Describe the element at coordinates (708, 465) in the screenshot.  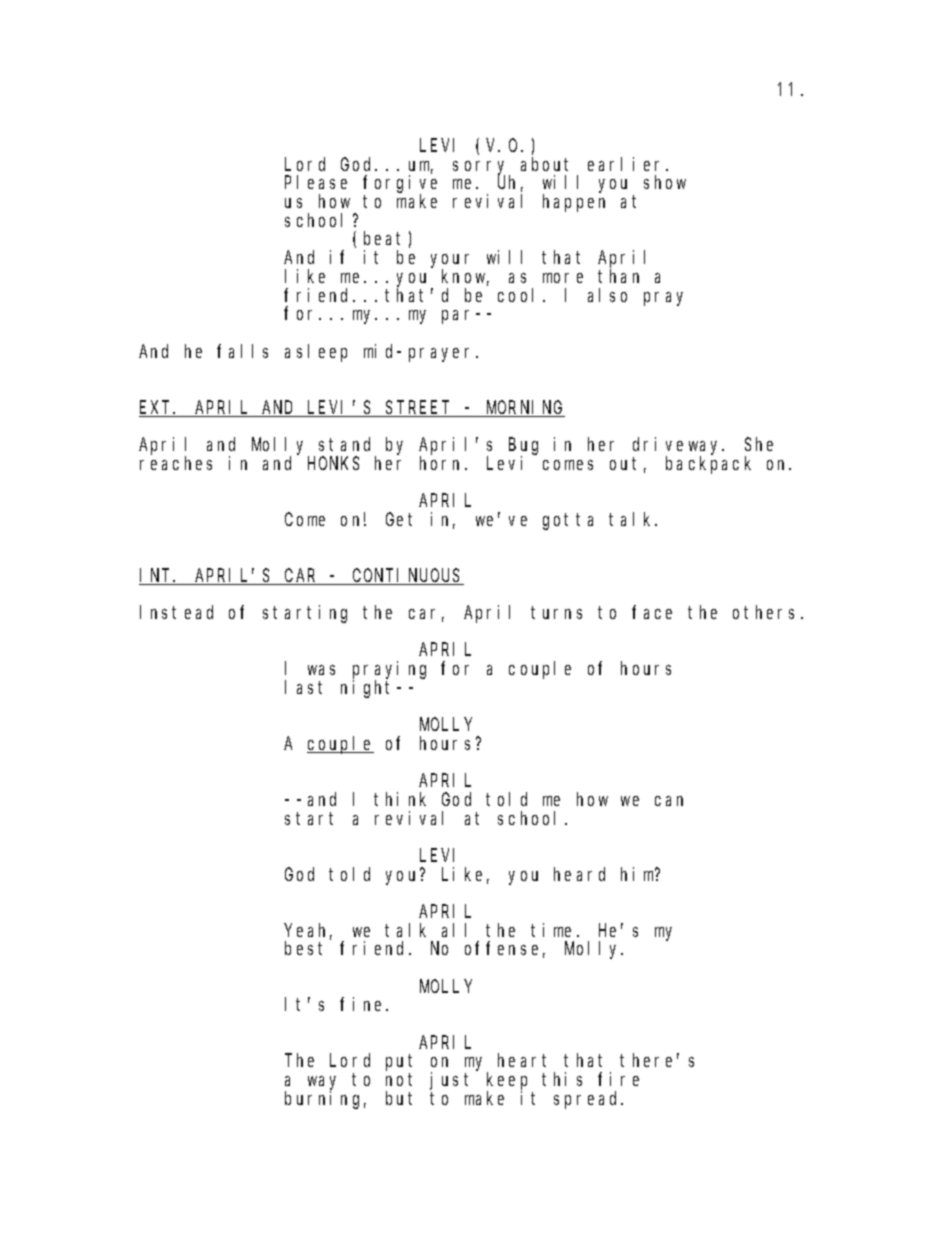
I see `backpack` at that location.
